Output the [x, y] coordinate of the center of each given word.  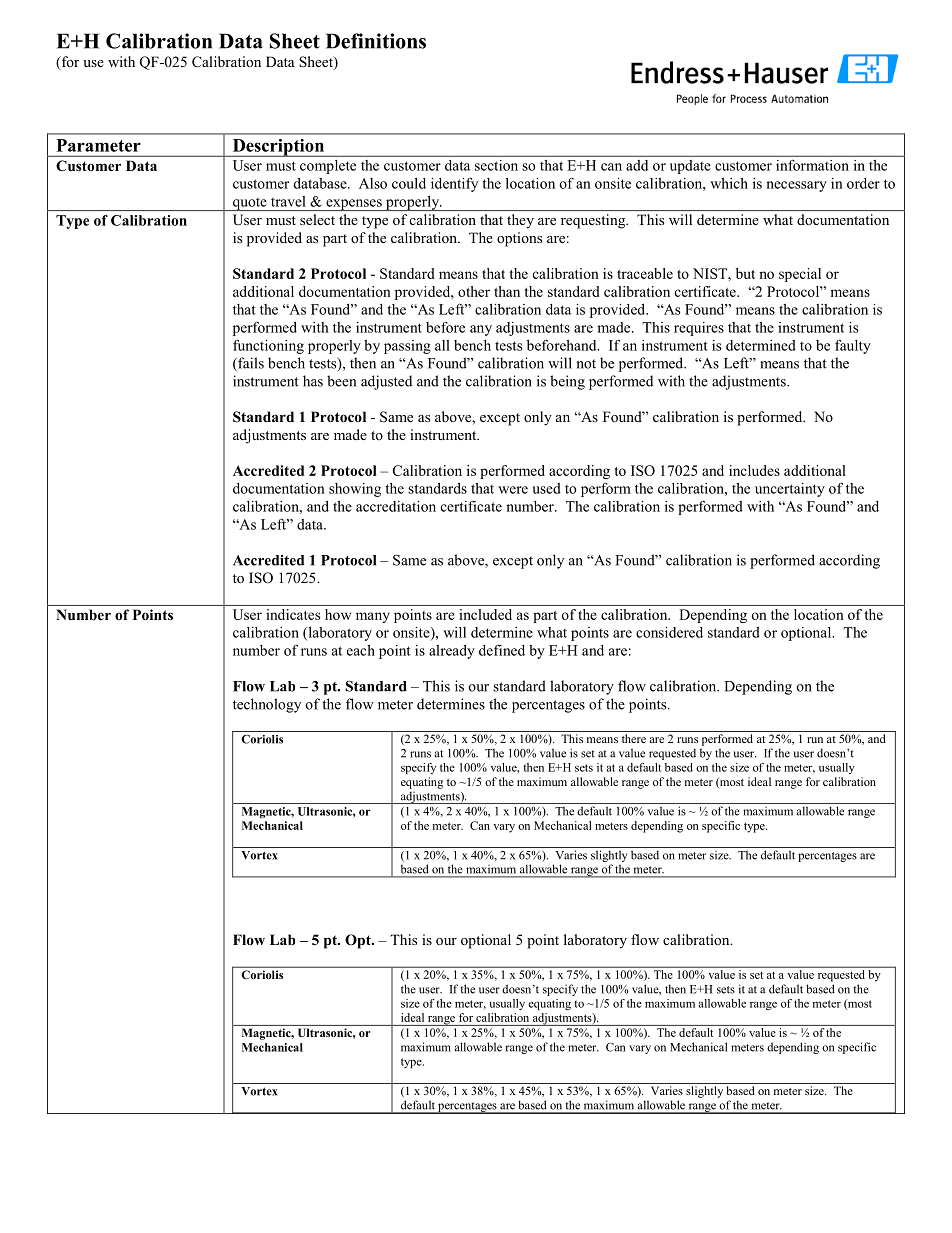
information [812, 165]
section [496, 165]
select [317, 219]
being [567, 382]
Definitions [376, 41]
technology [267, 705]
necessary [796, 186]
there [634, 738]
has [313, 381]
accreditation [396, 506]
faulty [853, 346]
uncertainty [790, 490]
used [546, 488]
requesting [594, 221]
